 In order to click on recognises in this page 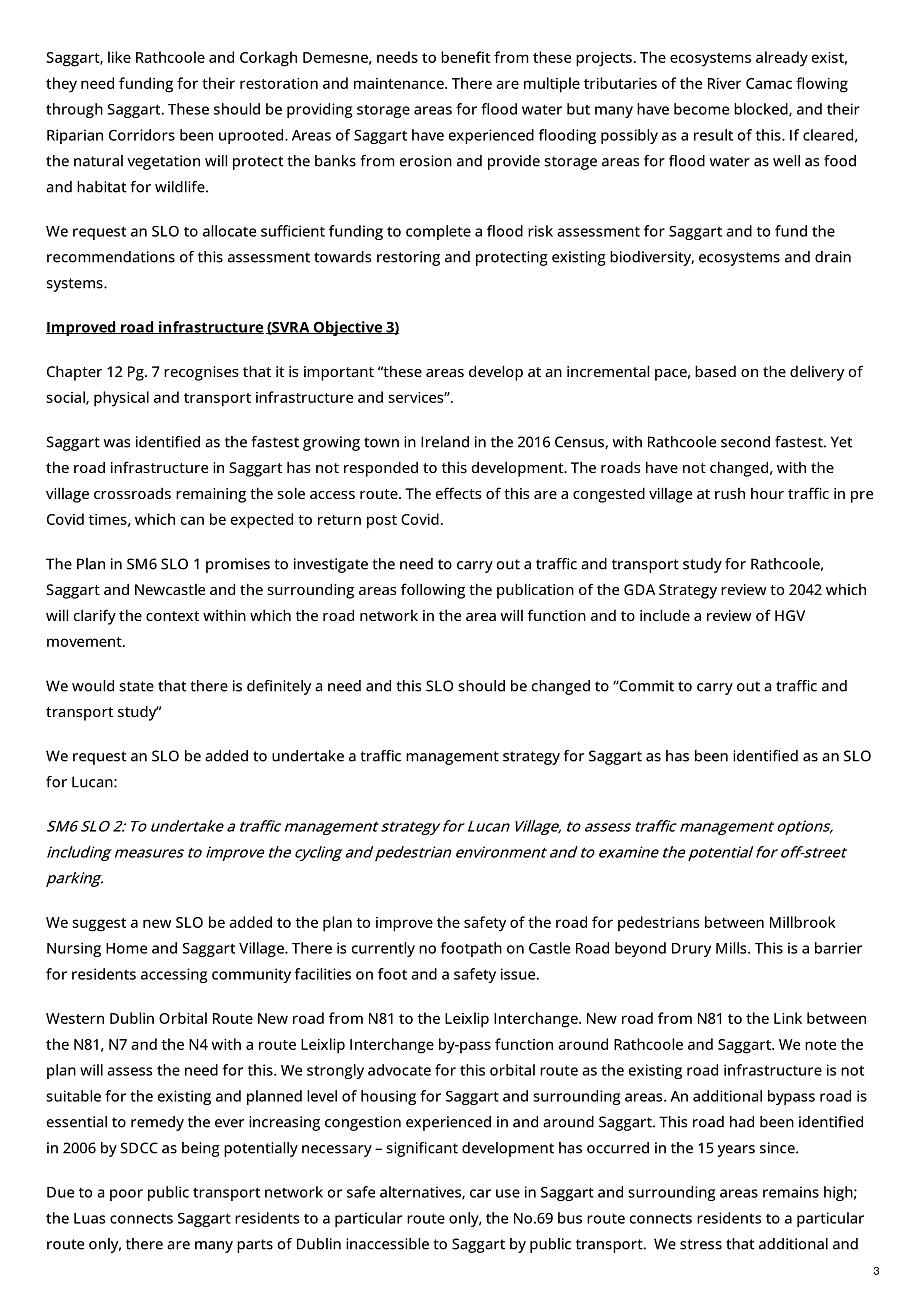, I will do `click(201, 373)`.
